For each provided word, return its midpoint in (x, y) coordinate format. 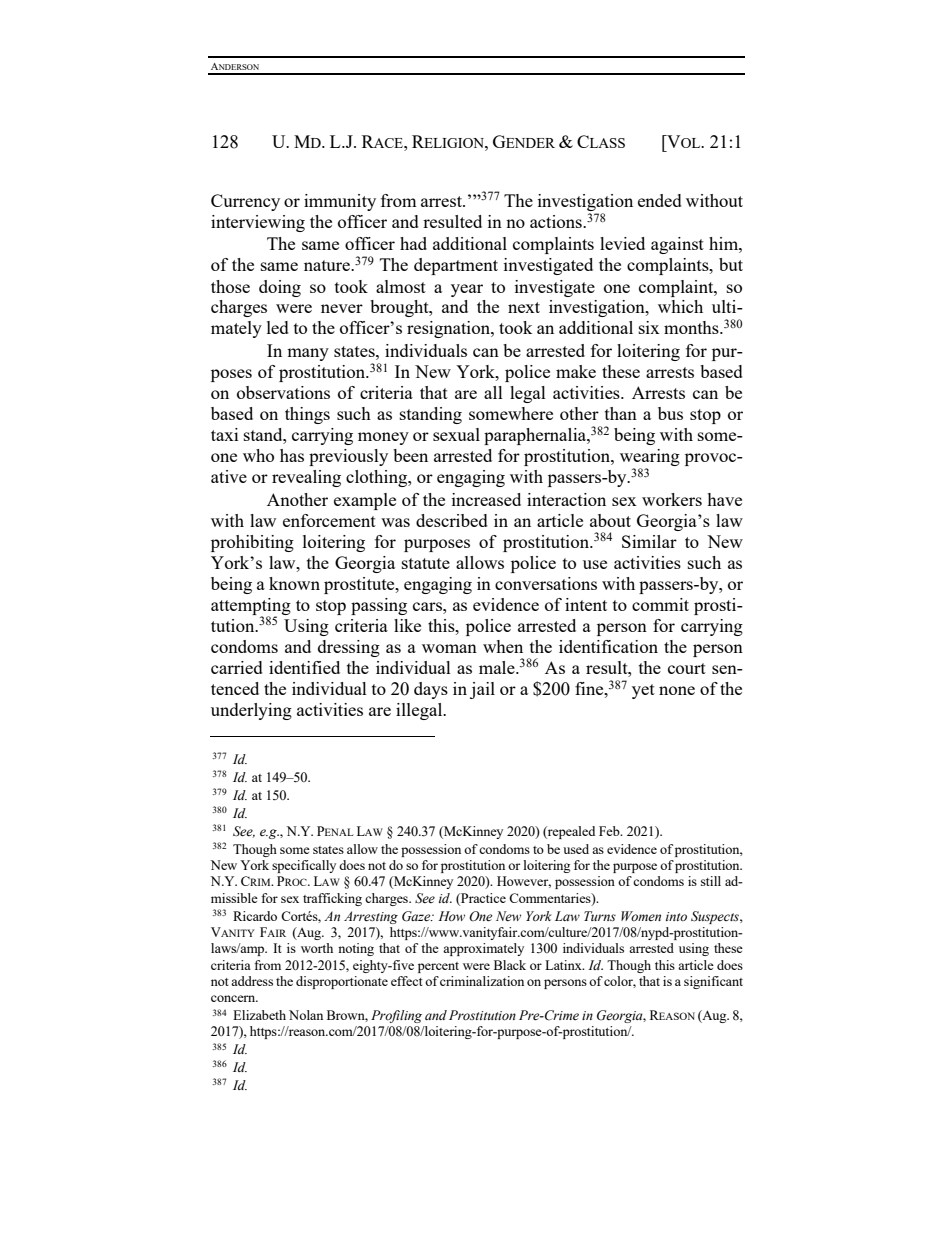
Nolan (306, 1015)
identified (304, 667)
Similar (649, 541)
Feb (610, 831)
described (452, 520)
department (456, 266)
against (677, 245)
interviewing (258, 223)
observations (283, 392)
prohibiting (252, 543)
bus (670, 413)
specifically (304, 866)
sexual (456, 434)
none (677, 690)
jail (482, 690)
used (576, 849)
